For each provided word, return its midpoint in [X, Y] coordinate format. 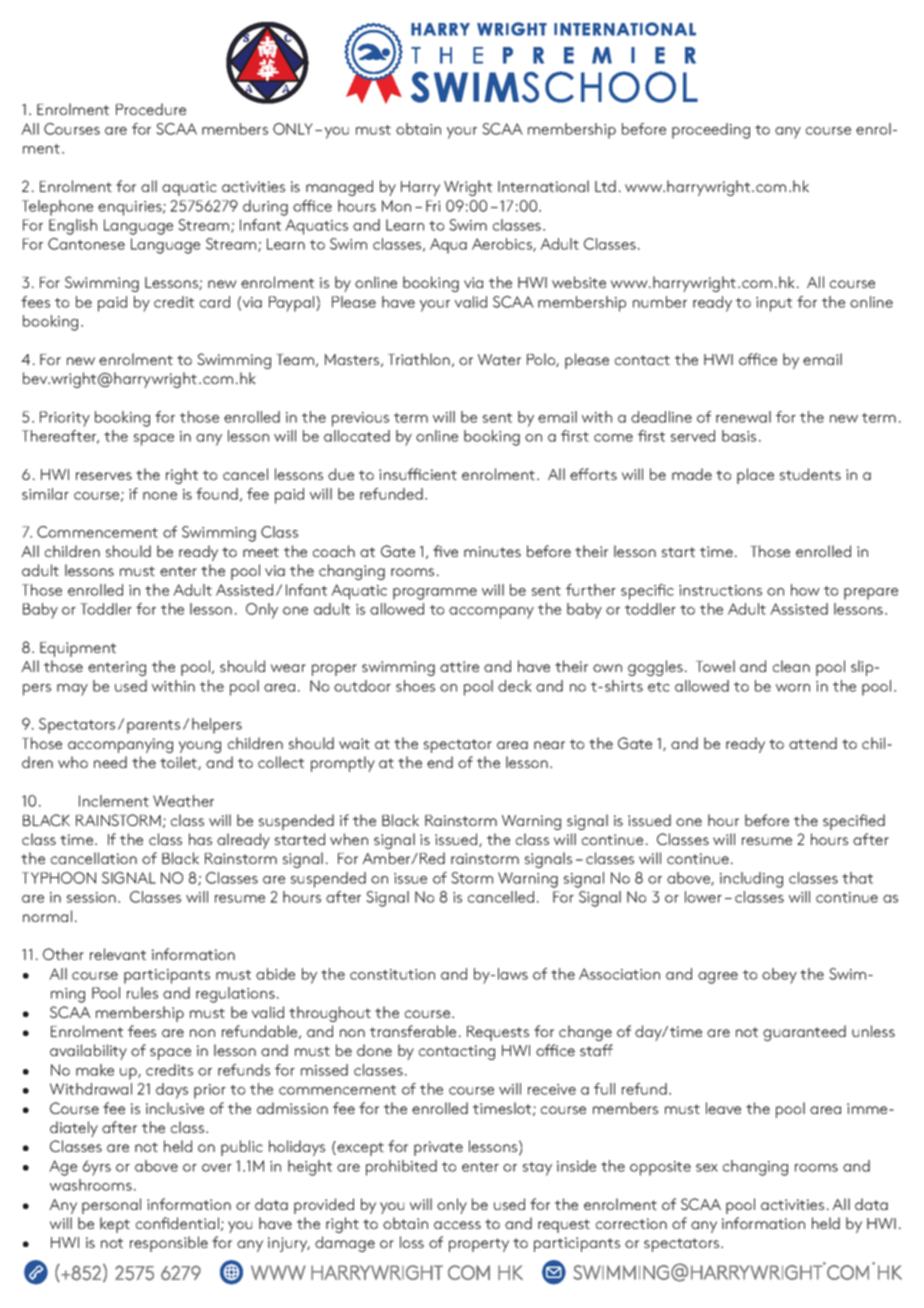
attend [813, 743]
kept [115, 1225]
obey [779, 976]
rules [142, 993]
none [160, 496]
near [549, 745]
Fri [433, 206]
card [215, 302]
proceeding [711, 131]
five [445, 551]
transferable [413, 1031]
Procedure [151, 109]
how [805, 590]
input [774, 304]
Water [499, 359]
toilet [179, 763]
